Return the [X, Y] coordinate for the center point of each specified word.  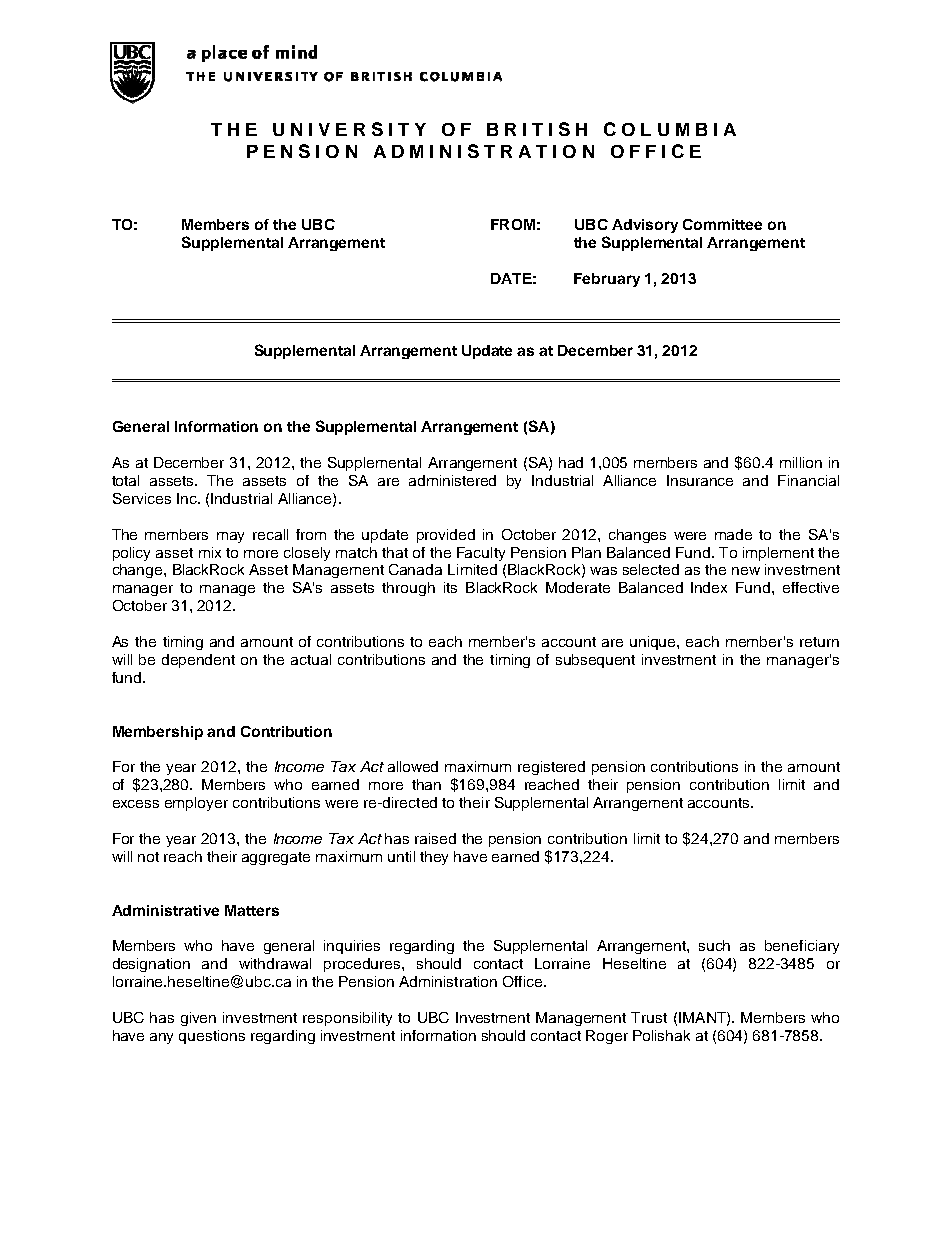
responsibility [347, 1019]
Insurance [700, 480]
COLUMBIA [670, 129]
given [198, 1019]
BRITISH [537, 129]
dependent [198, 661]
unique [654, 643]
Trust [649, 1017]
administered [452, 480]
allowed [413, 766]
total [125, 480]
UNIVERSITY [349, 129]
